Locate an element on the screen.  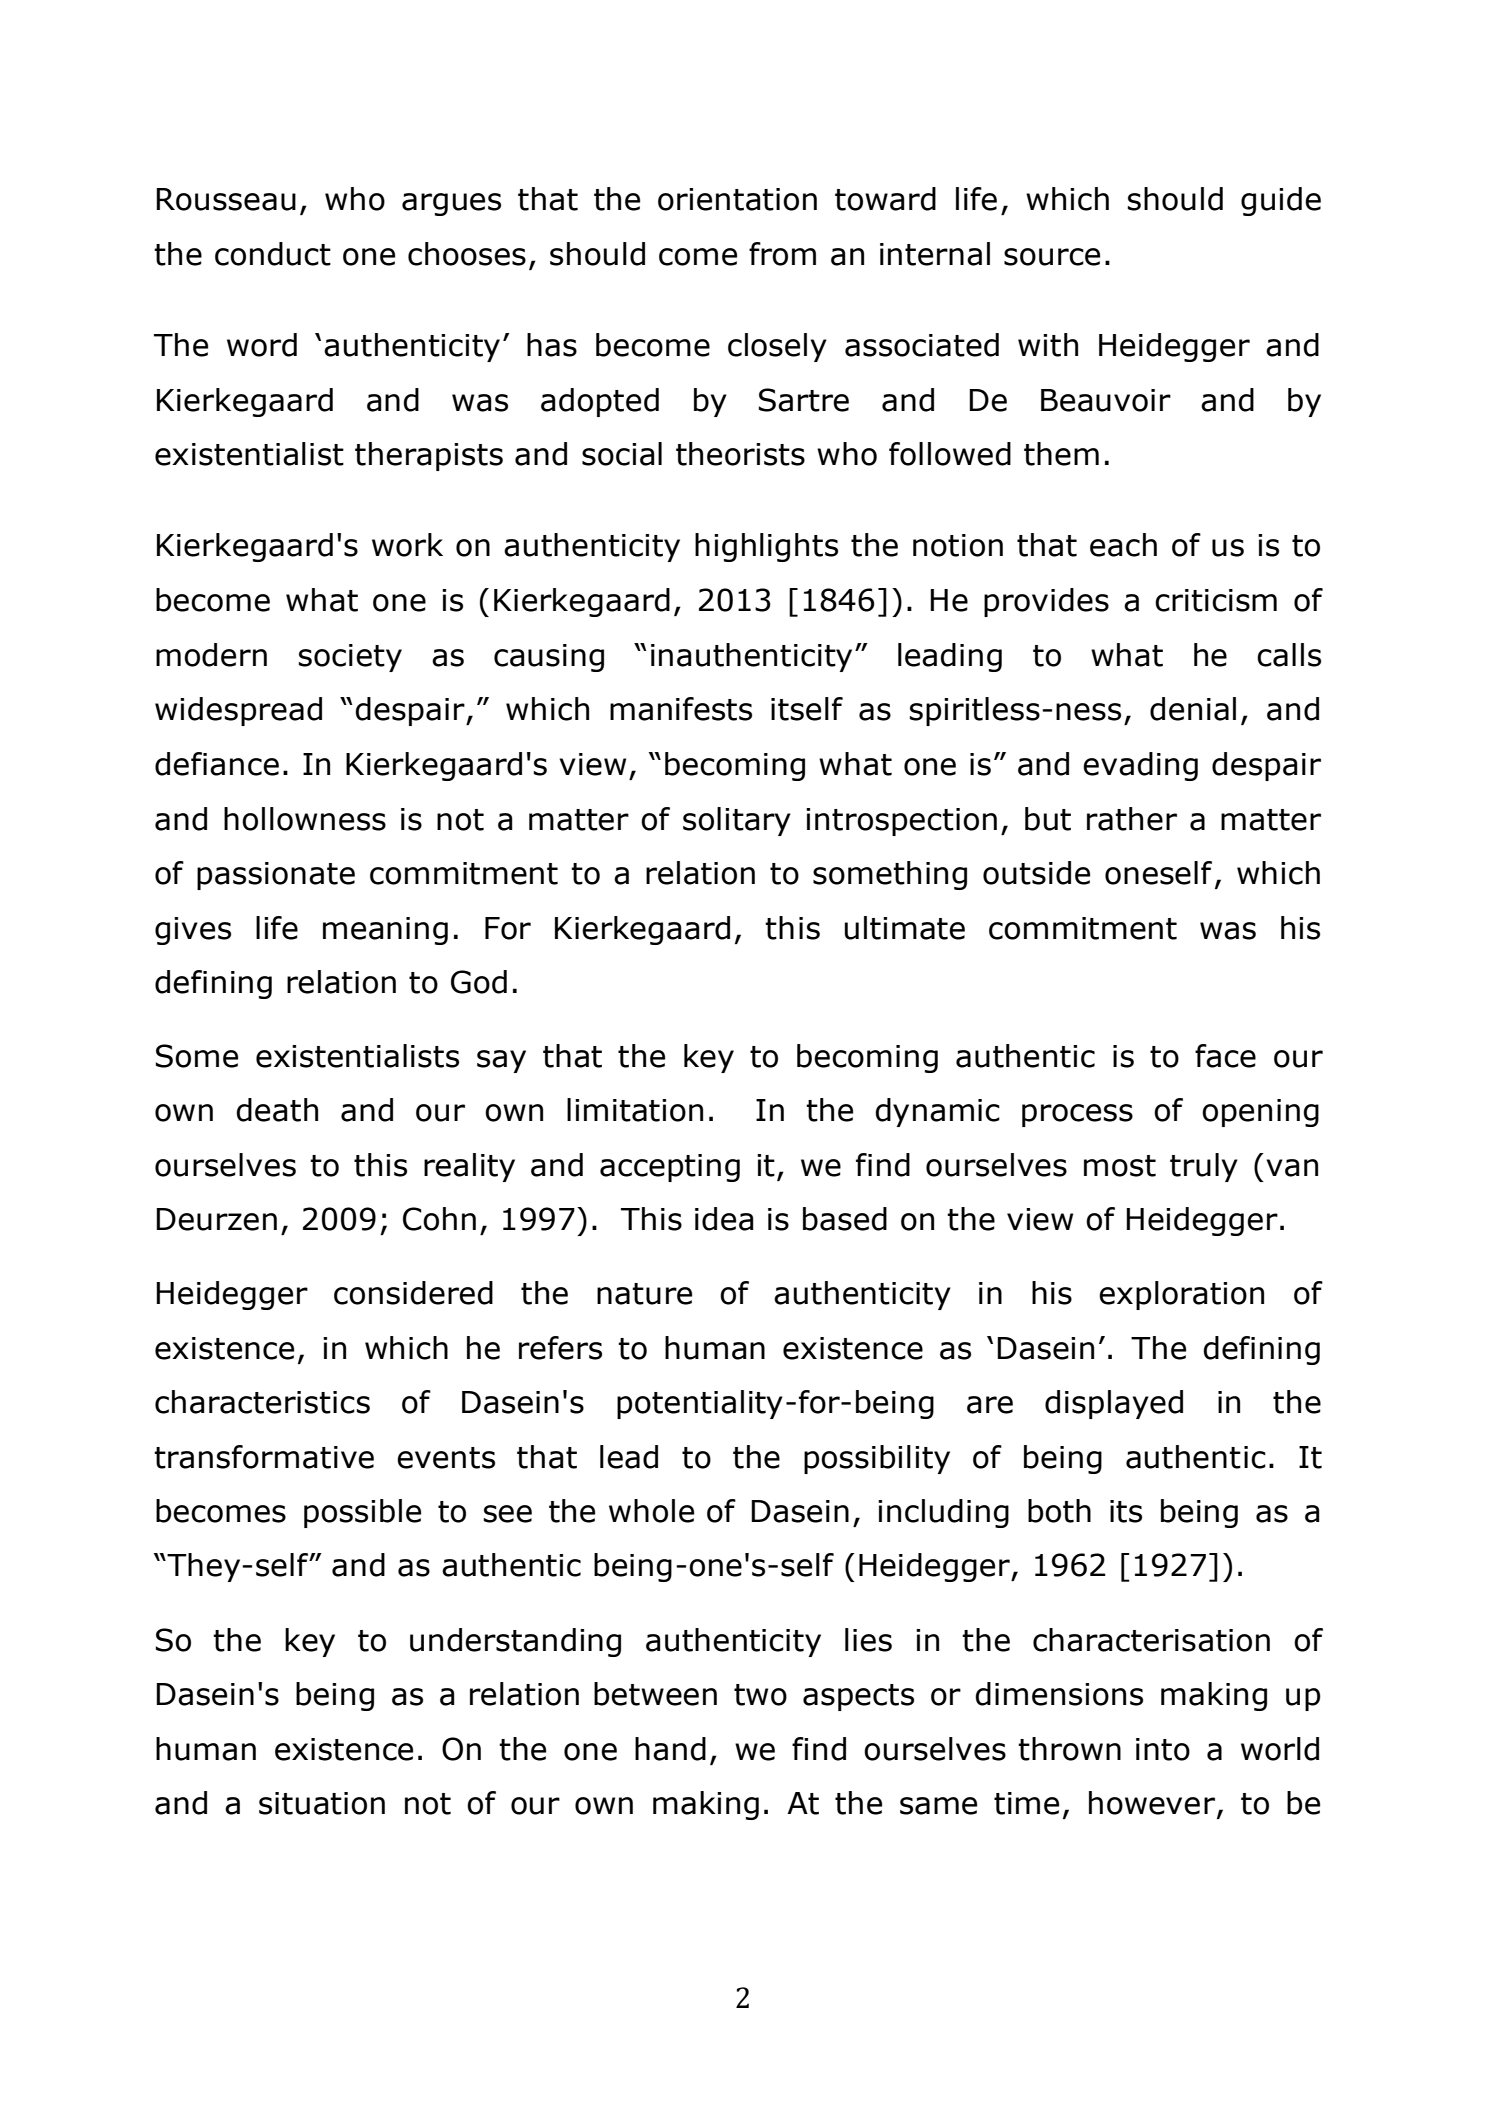
face is located at coordinates (1225, 1056).
